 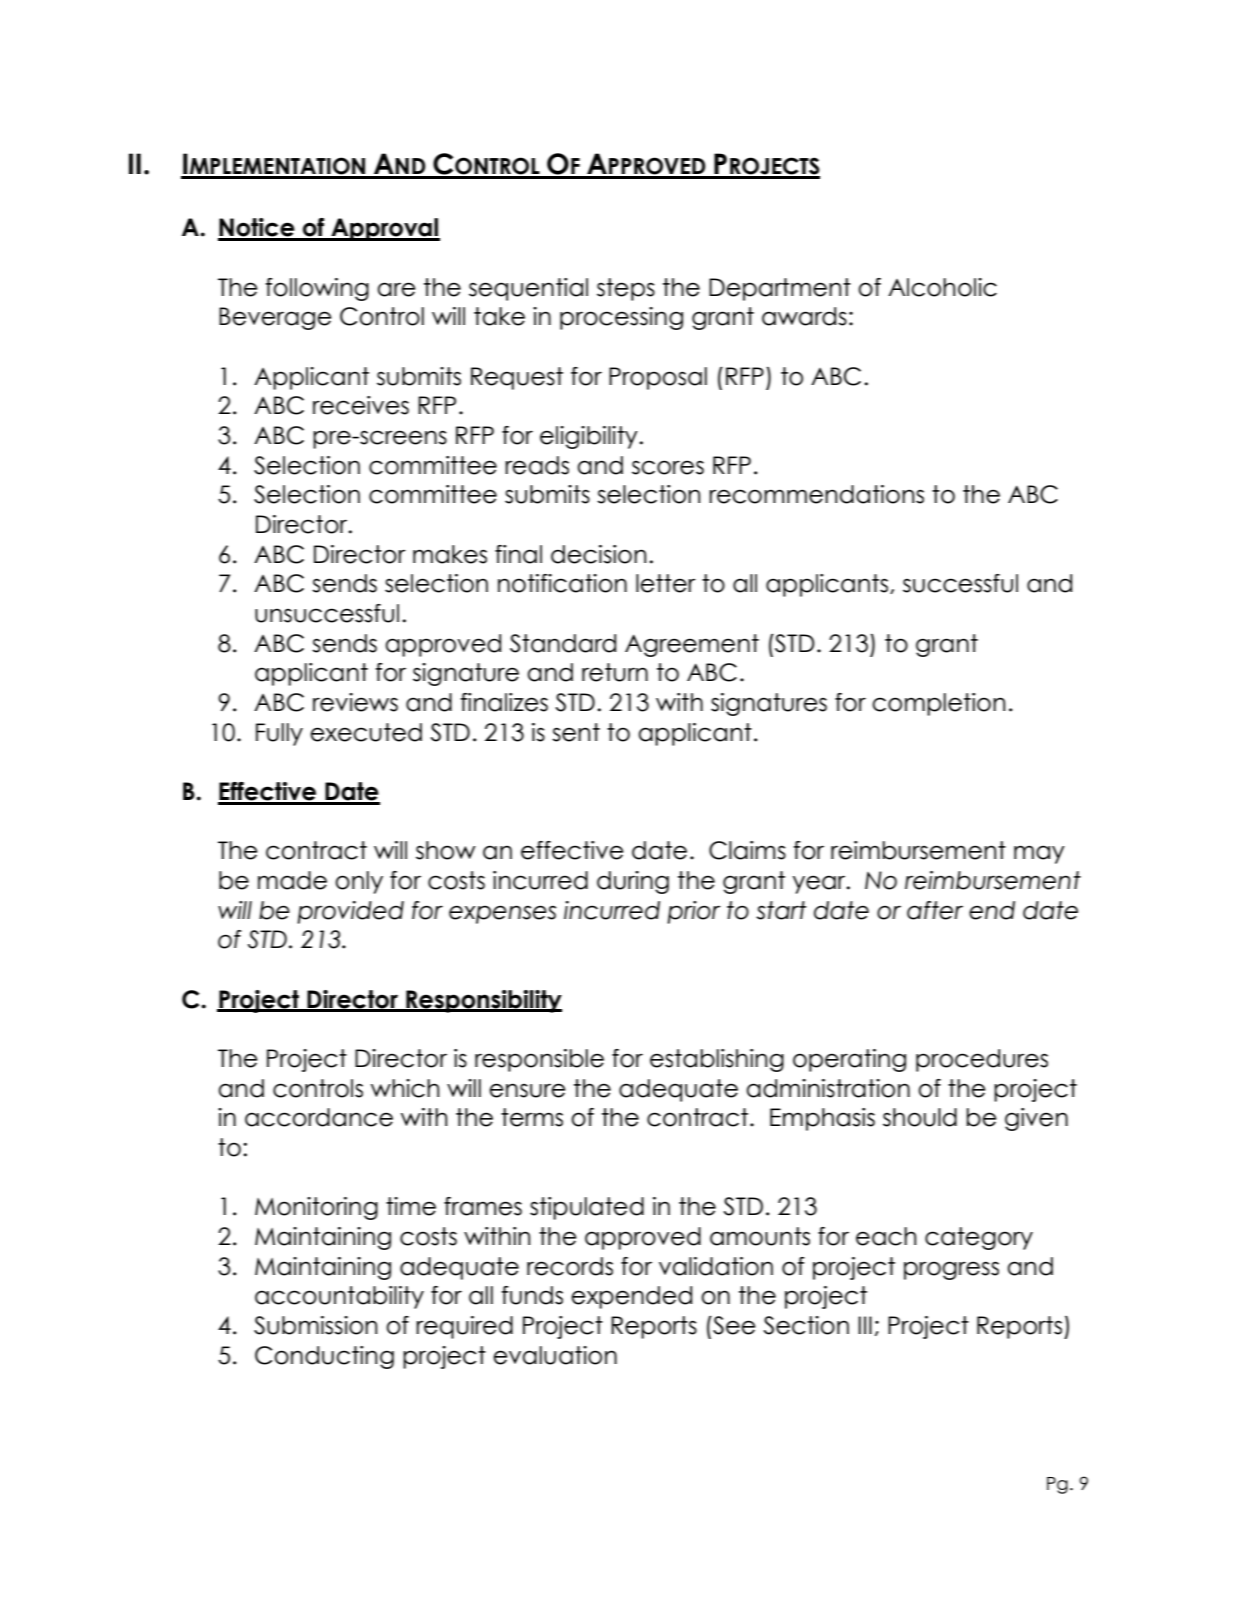 I want to click on recommendations, so click(x=816, y=494).
